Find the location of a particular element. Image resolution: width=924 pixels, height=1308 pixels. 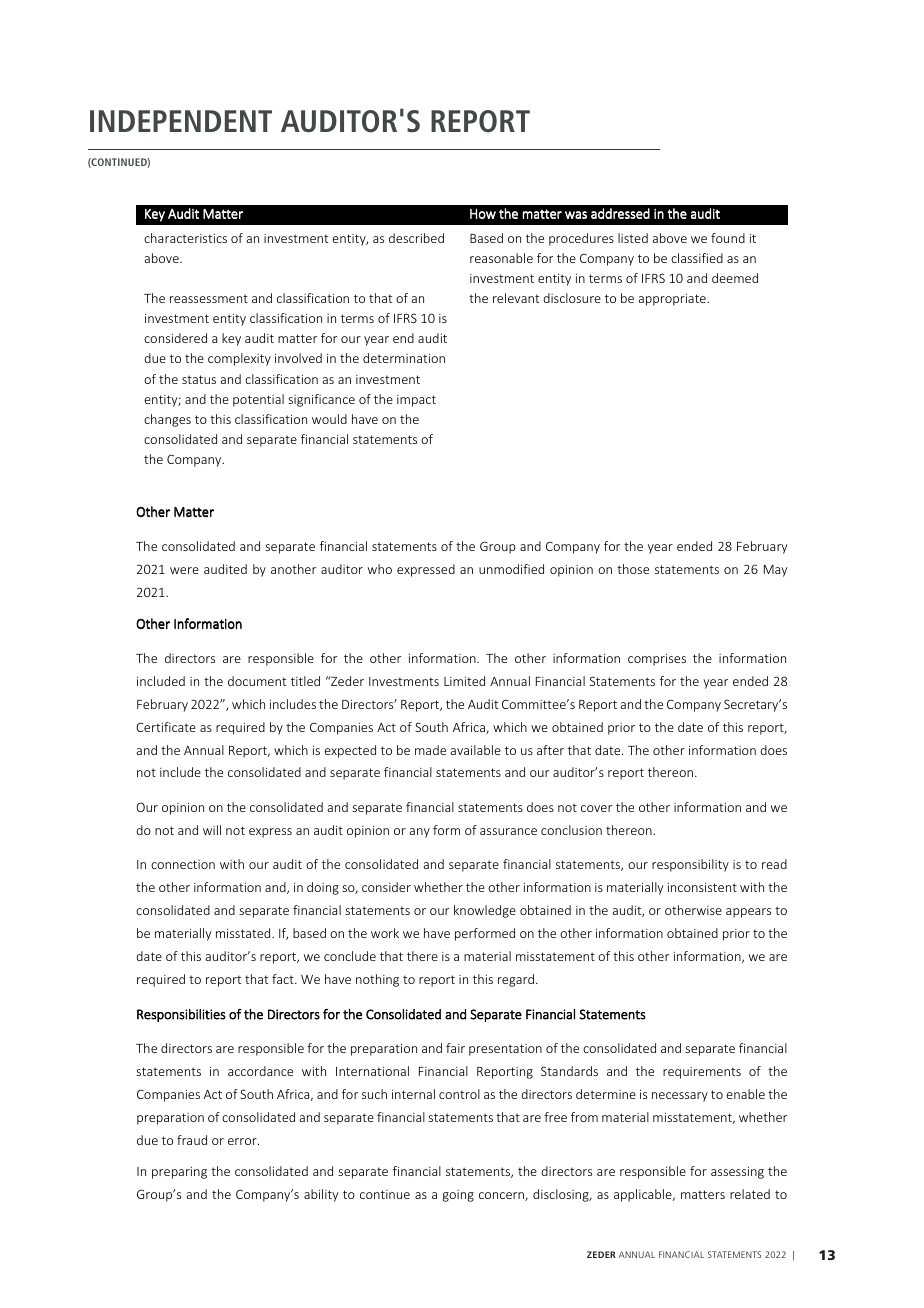

document is located at coordinates (257, 681).
